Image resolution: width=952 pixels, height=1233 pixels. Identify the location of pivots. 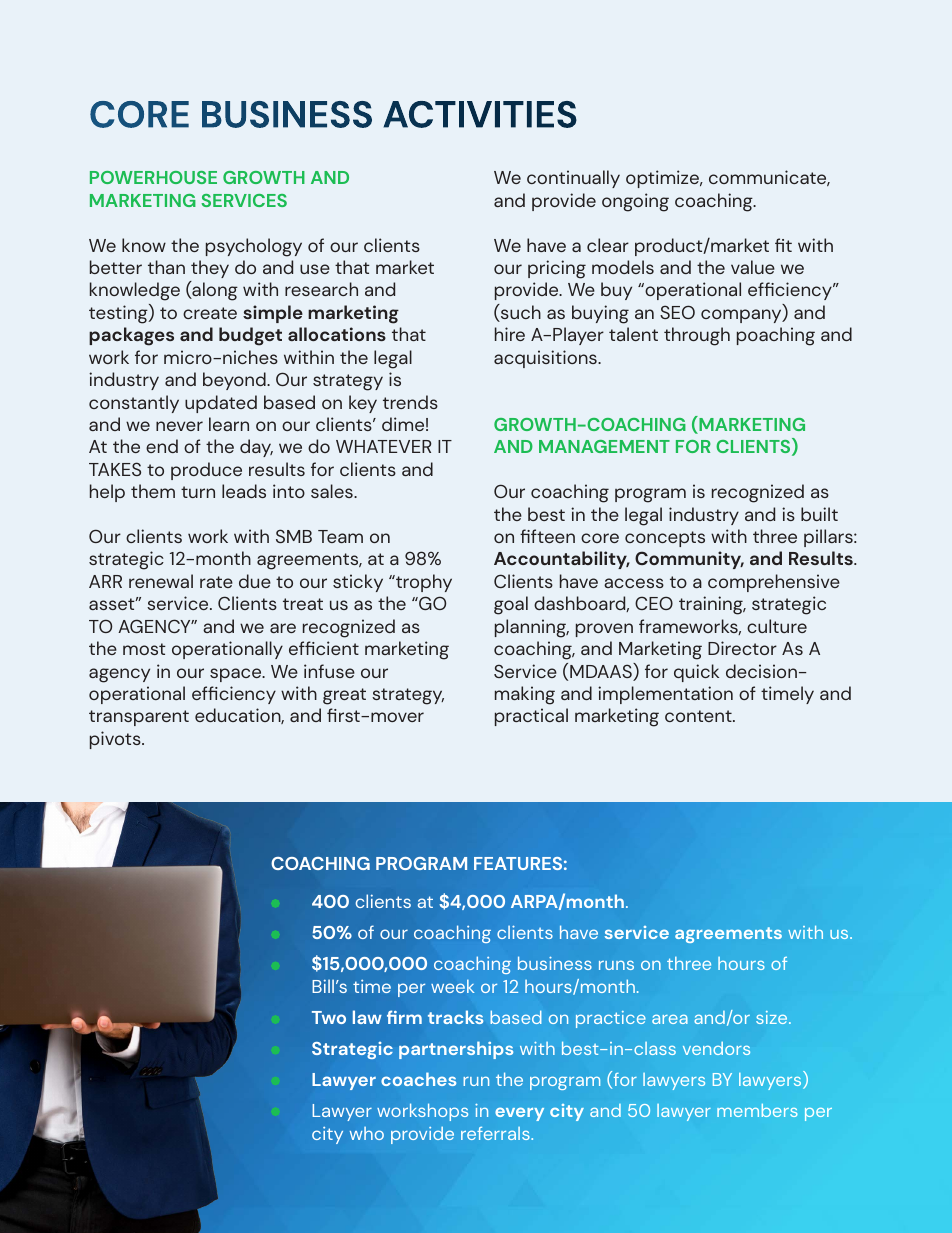
(116, 740).
